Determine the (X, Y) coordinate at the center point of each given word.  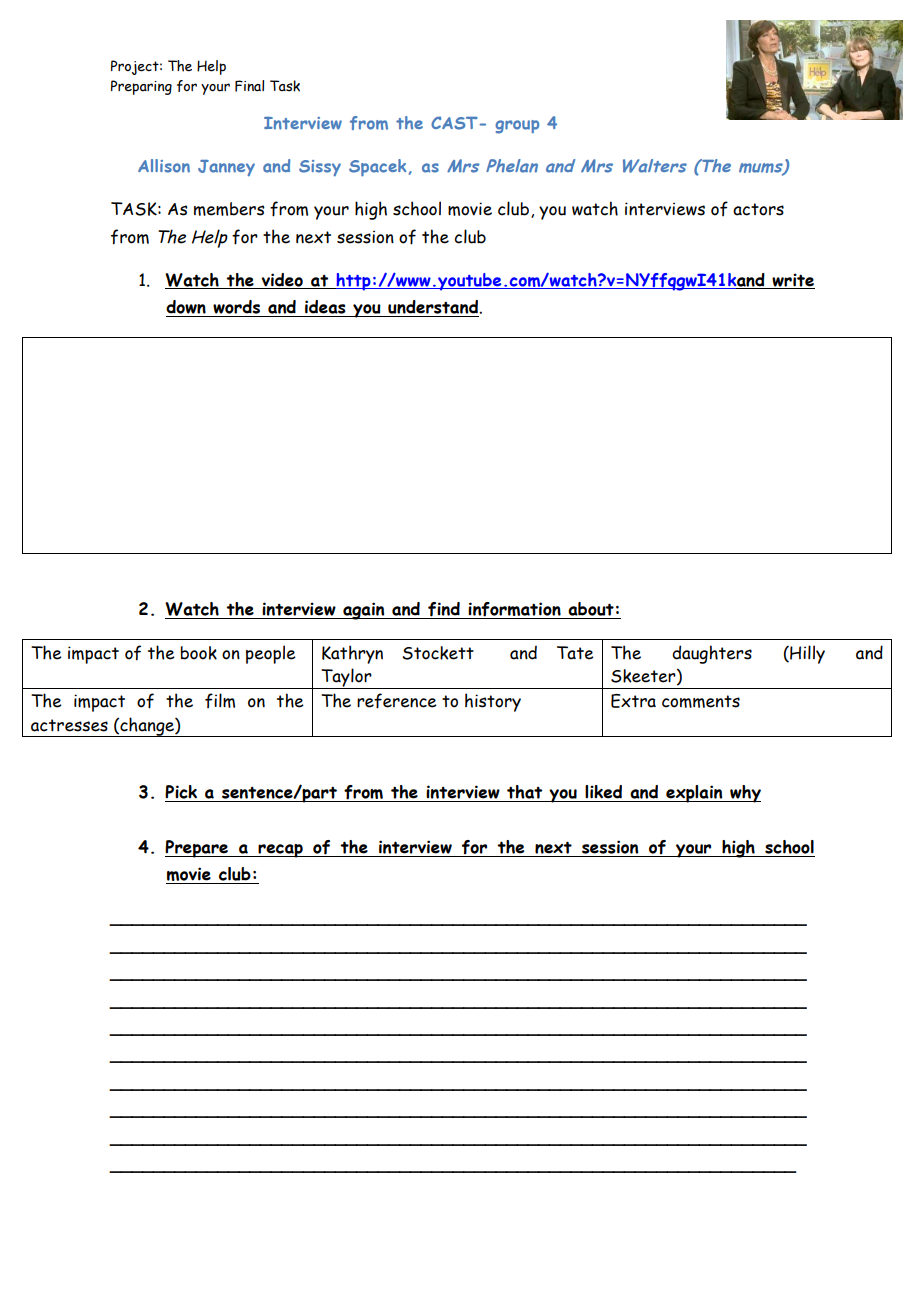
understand (434, 307)
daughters (712, 654)
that (524, 792)
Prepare (198, 849)
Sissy (320, 168)
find (444, 610)
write (792, 281)
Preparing (141, 87)
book (198, 653)
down (186, 307)
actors (758, 209)
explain (694, 794)
